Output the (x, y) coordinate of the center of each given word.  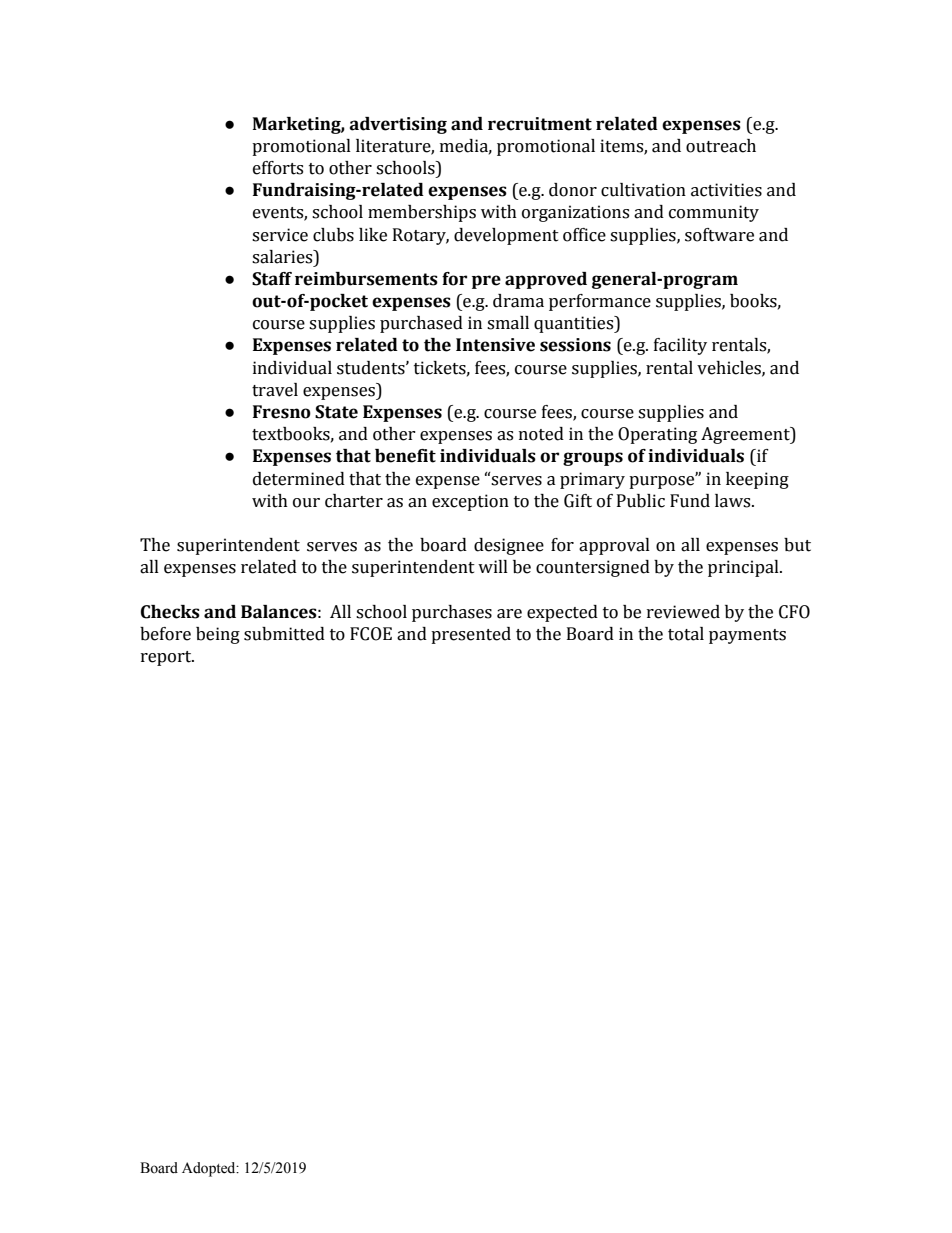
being (218, 635)
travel (275, 390)
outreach (721, 146)
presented (471, 635)
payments (747, 636)
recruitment (540, 124)
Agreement (746, 435)
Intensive (495, 345)
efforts (278, 168)
